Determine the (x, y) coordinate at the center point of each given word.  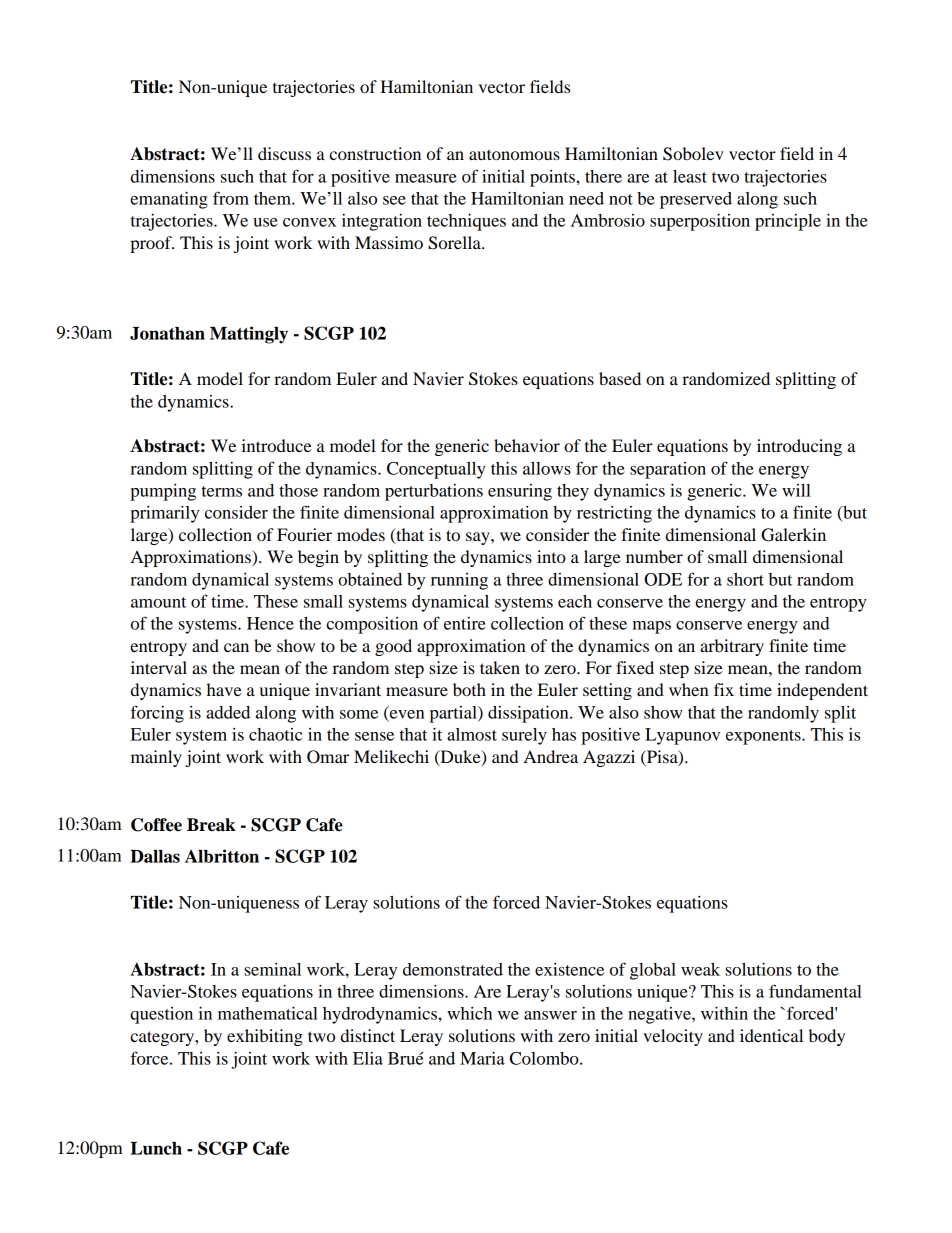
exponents (764, 737)
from (231, 198)
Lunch (156, 1148)
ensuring (520, 492)
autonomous (514, 154)
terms (222, 491)
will (796, 490)
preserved (696, 200)
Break (211, 825)
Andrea (551, 756)
